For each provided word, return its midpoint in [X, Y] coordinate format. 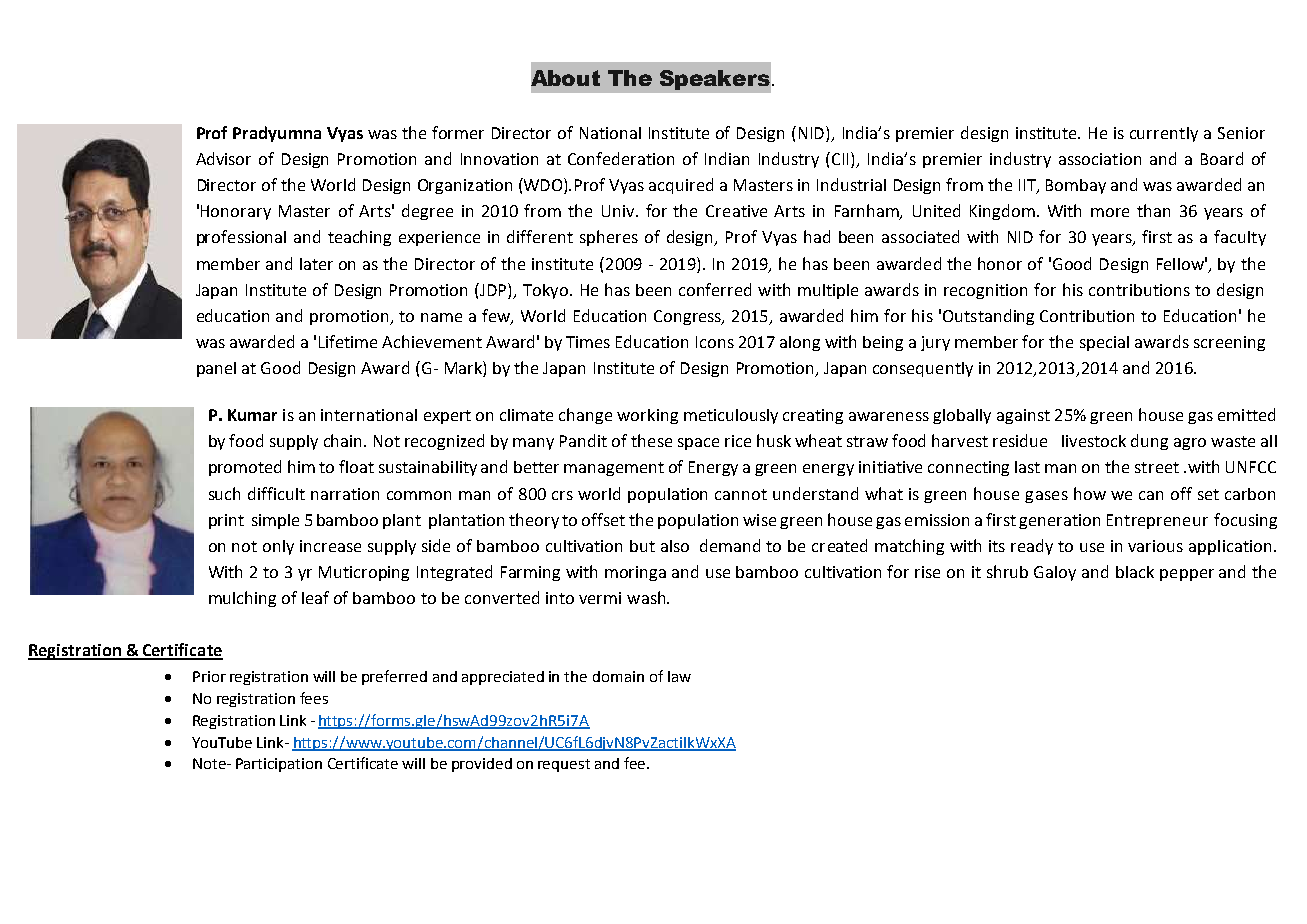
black [1135, 572]
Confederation [621, 158]
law [679, 676]
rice [738, 441]
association [1100, 159]
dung [1149, 442]
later [316, 264]
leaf [315, 597]
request [564, 765]
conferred [715, 289]
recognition [985, 291]
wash [647, 597]
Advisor [223, 158]
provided [482, 765]
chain [342, 440]
